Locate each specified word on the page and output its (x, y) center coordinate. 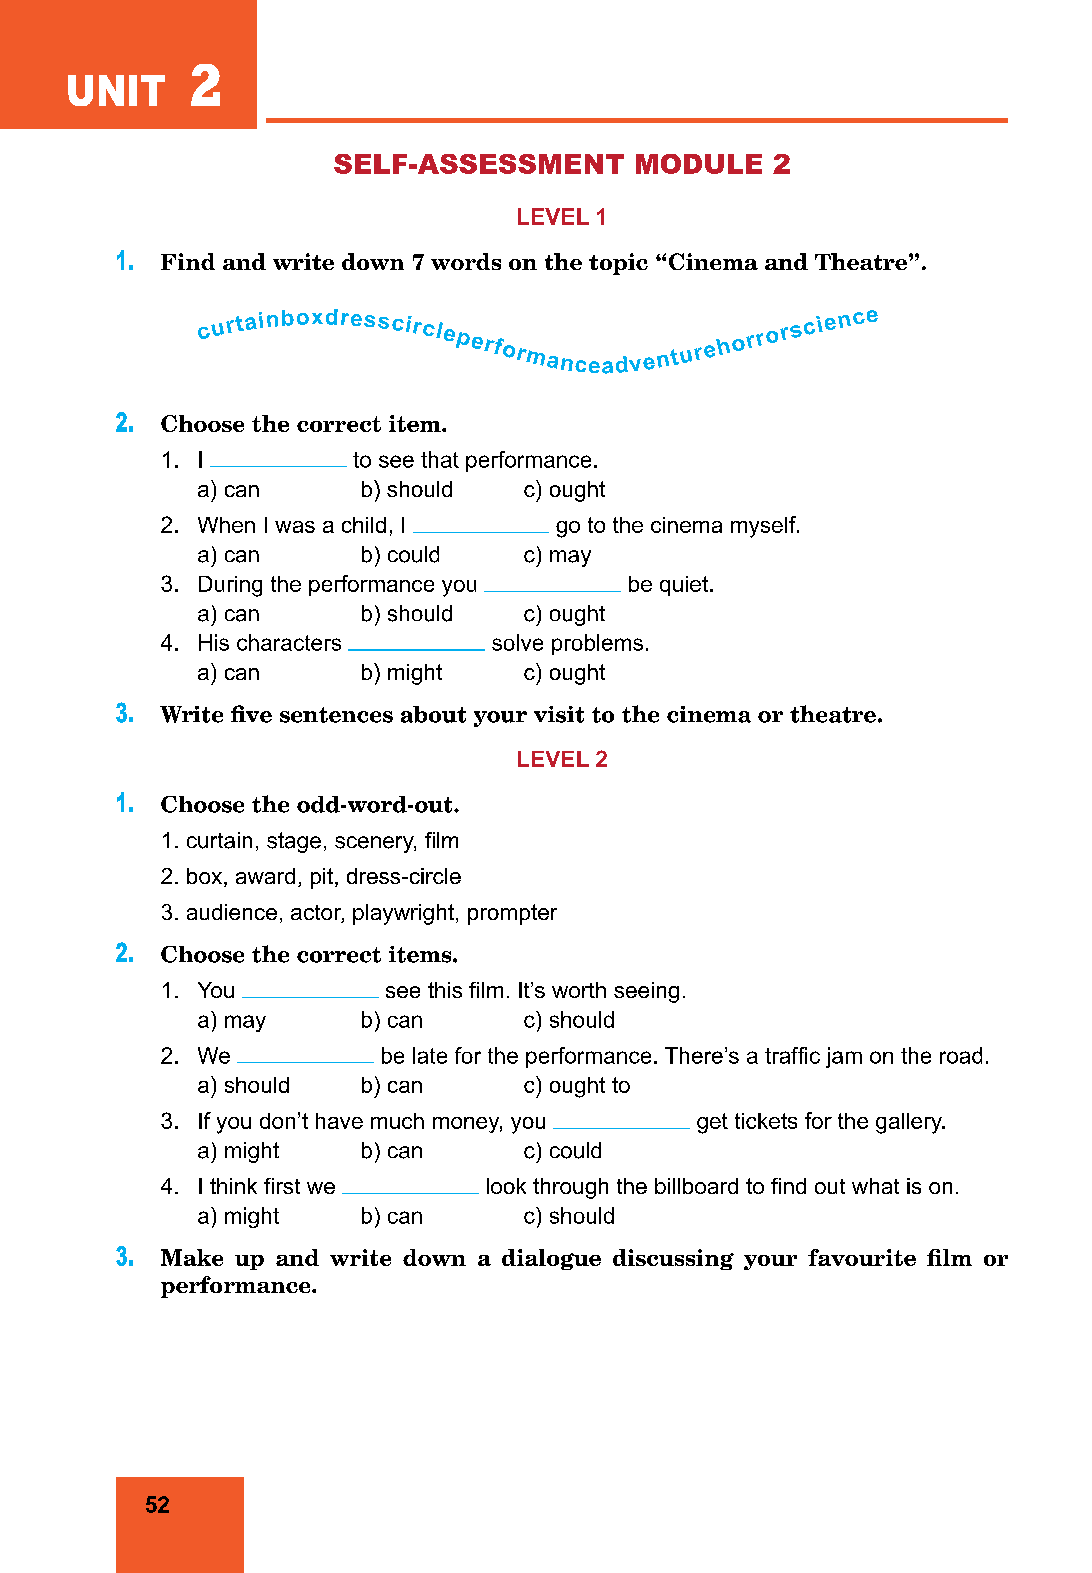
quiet (684, 586)
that (440, 459)
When (226, 525)
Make (192, 1257)
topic (618, 264)
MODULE (699, 164)
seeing (646, 992)
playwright (403, 914)
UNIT (116, 90)
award (265, 876)
